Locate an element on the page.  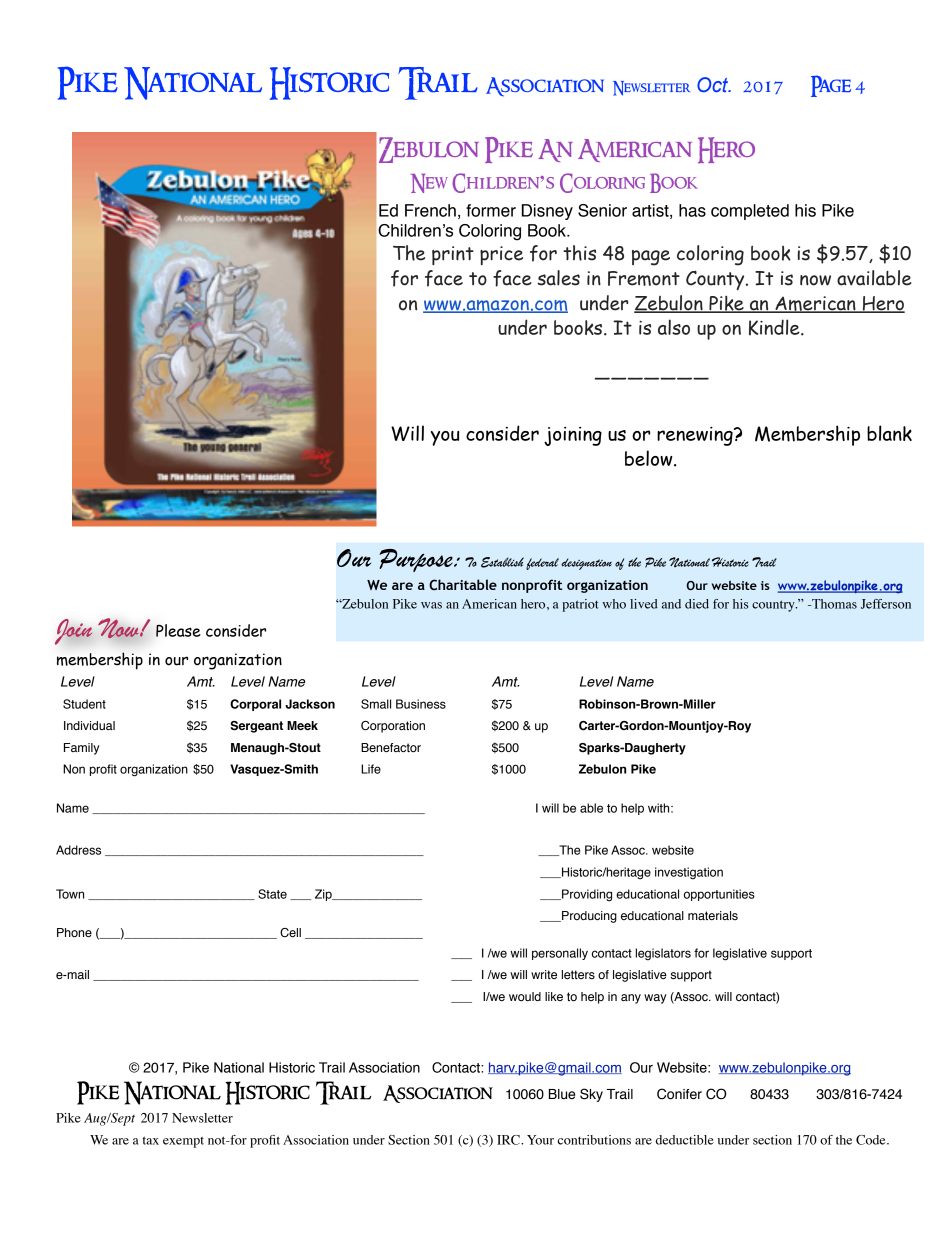
Please is located at coordinates (178, 630).
